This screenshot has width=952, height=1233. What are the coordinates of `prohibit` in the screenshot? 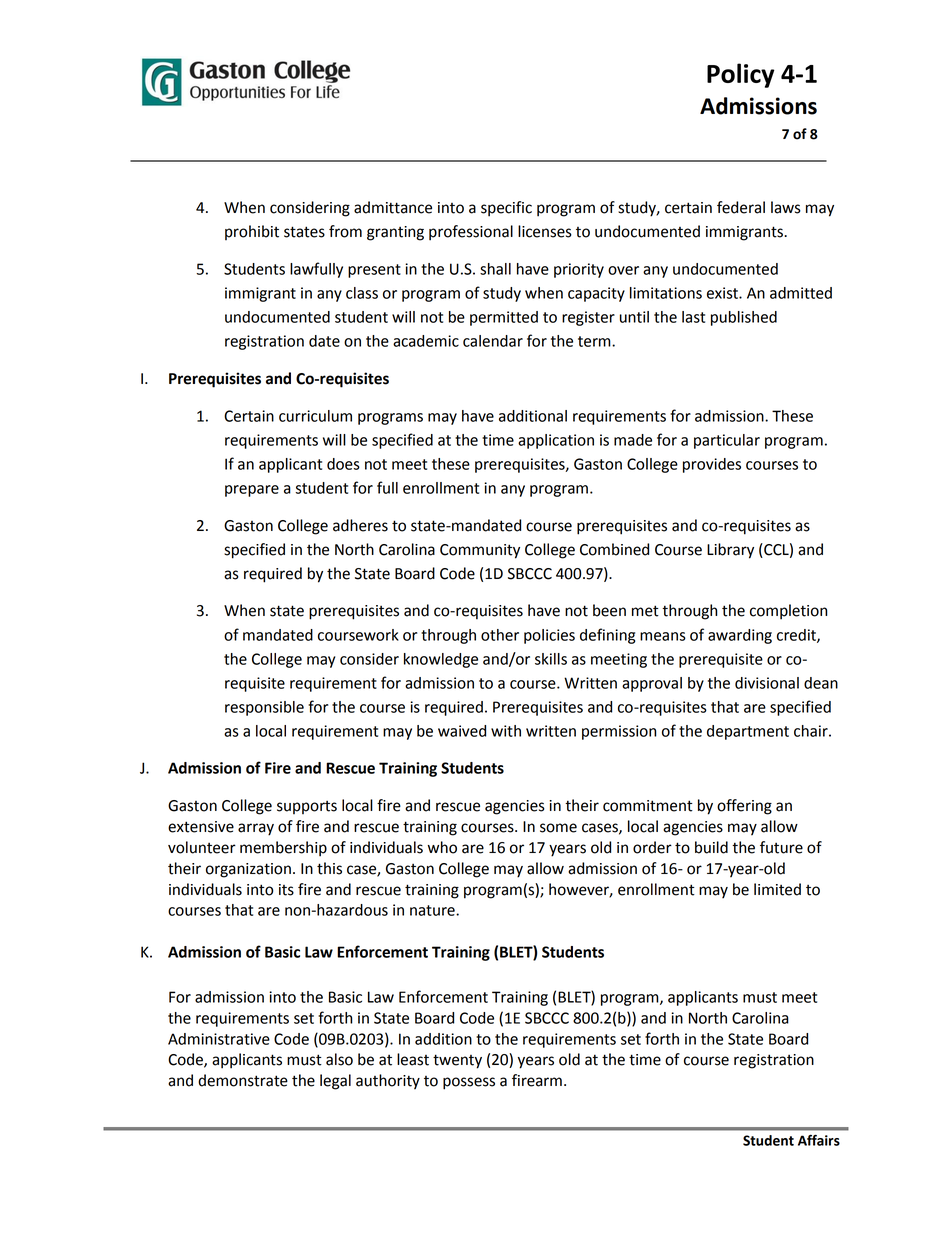 It's located at (252, 232).
